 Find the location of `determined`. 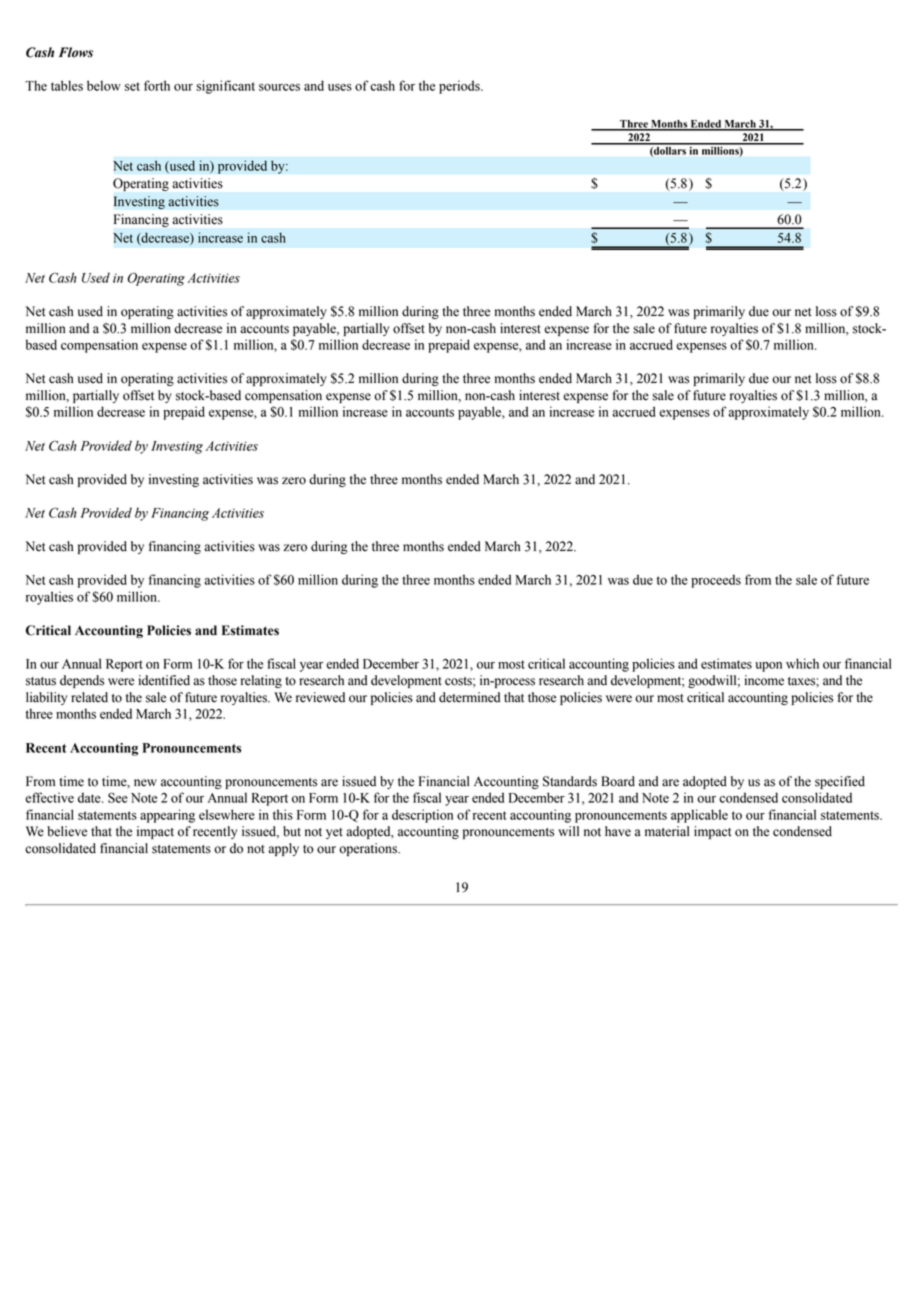

determined is located at coordinates (469, 697).
